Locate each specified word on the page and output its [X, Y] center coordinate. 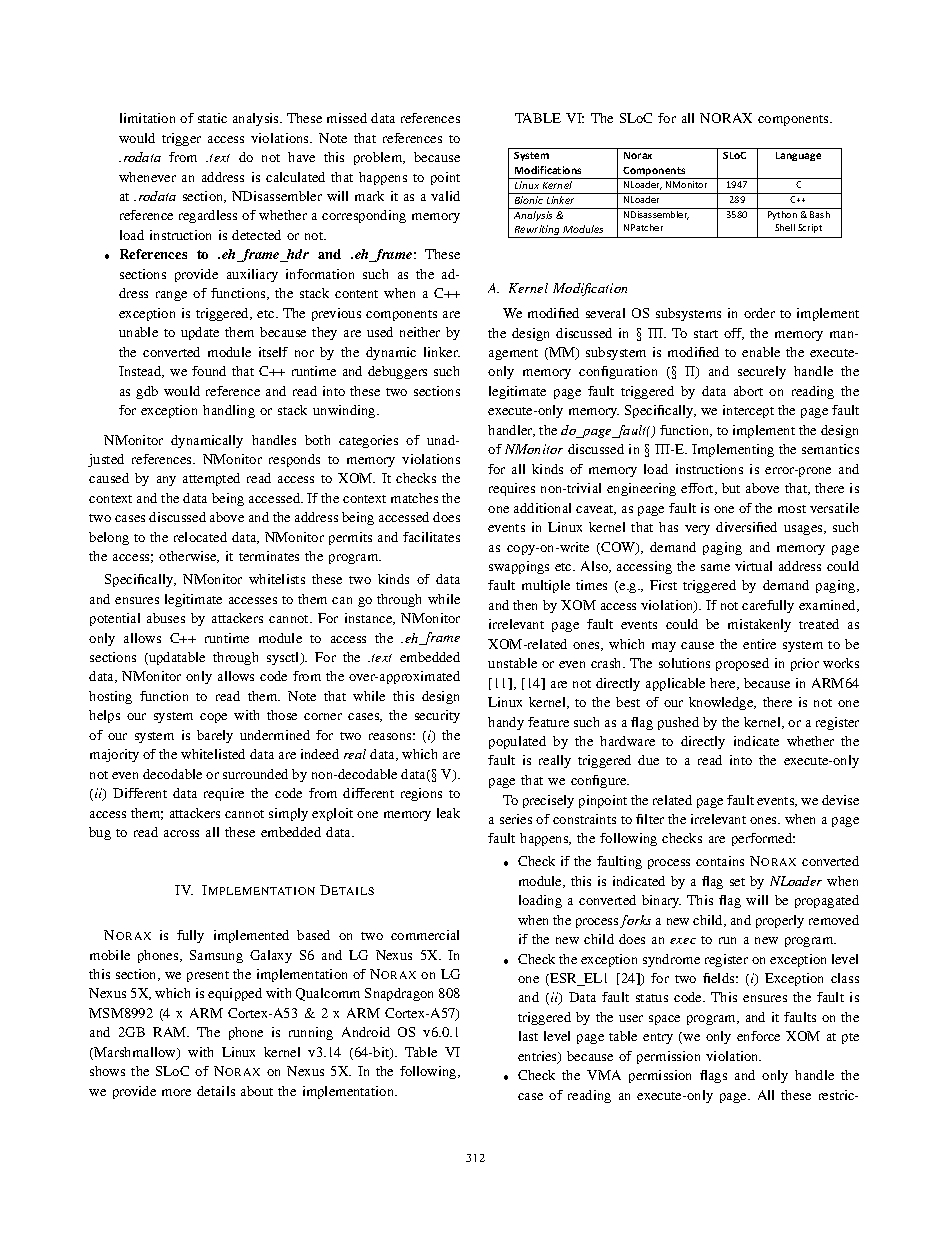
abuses [166, 618]
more [176, 1092]
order [759, 313]
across [181, 833]
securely [762, 372]
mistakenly [759, 625]
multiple [546, 586]
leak [448, 813]
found [209, 371]
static [212, 118]
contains [720, 861]
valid [445, 196]
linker [442, 352]
